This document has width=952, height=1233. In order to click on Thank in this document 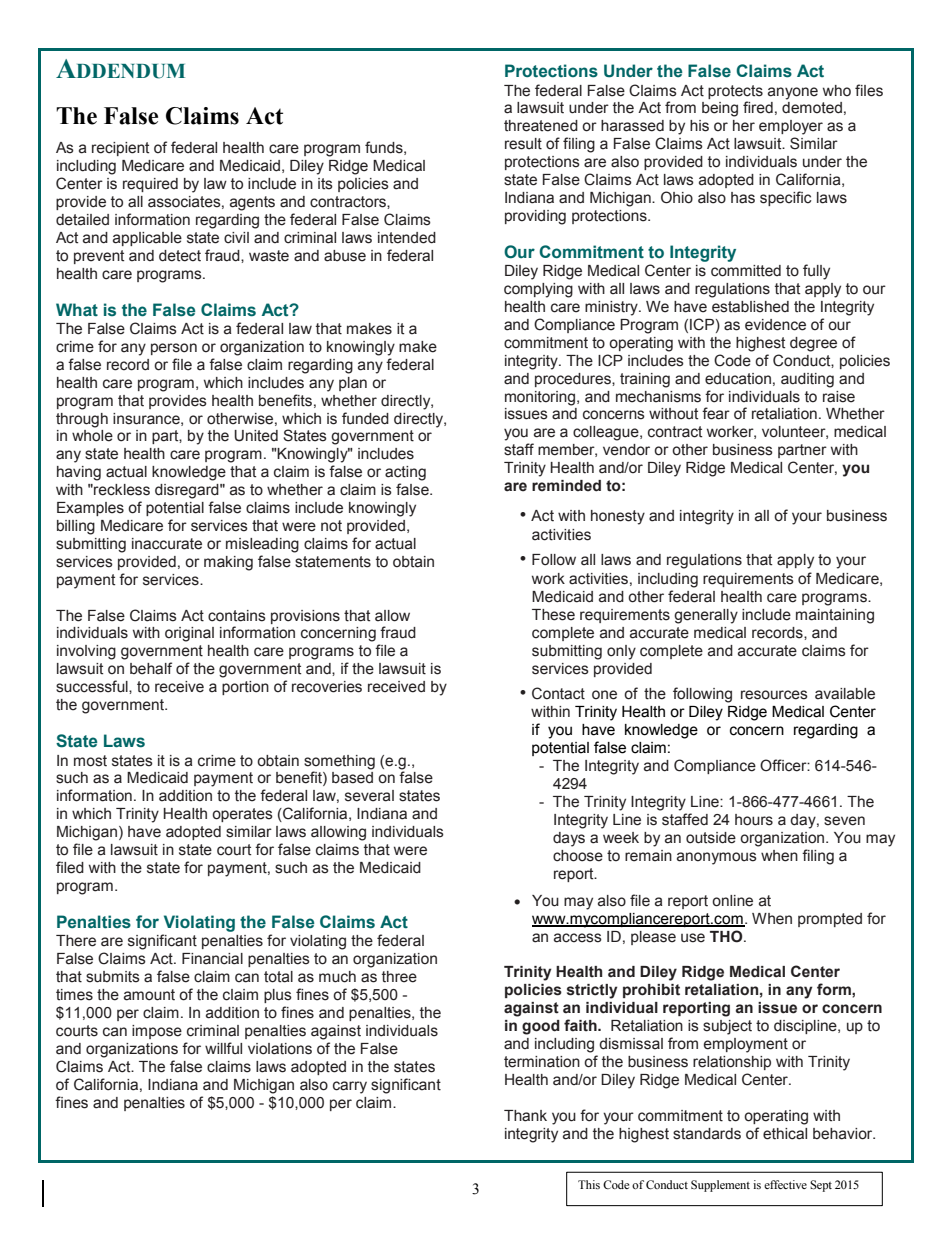, I will do `click(525, 1116)`.
